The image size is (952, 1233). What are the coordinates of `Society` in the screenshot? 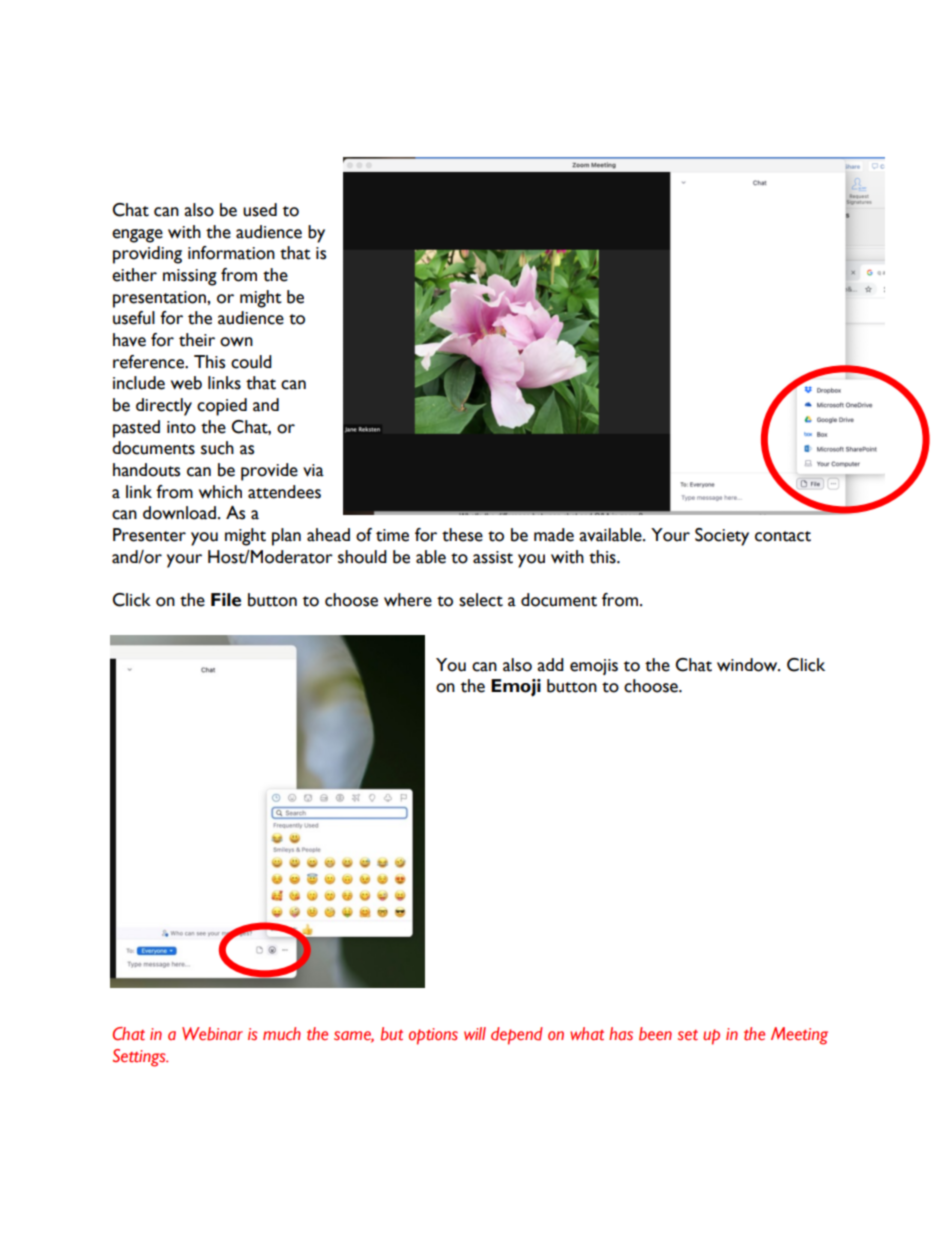 It's located at (722, 537).
